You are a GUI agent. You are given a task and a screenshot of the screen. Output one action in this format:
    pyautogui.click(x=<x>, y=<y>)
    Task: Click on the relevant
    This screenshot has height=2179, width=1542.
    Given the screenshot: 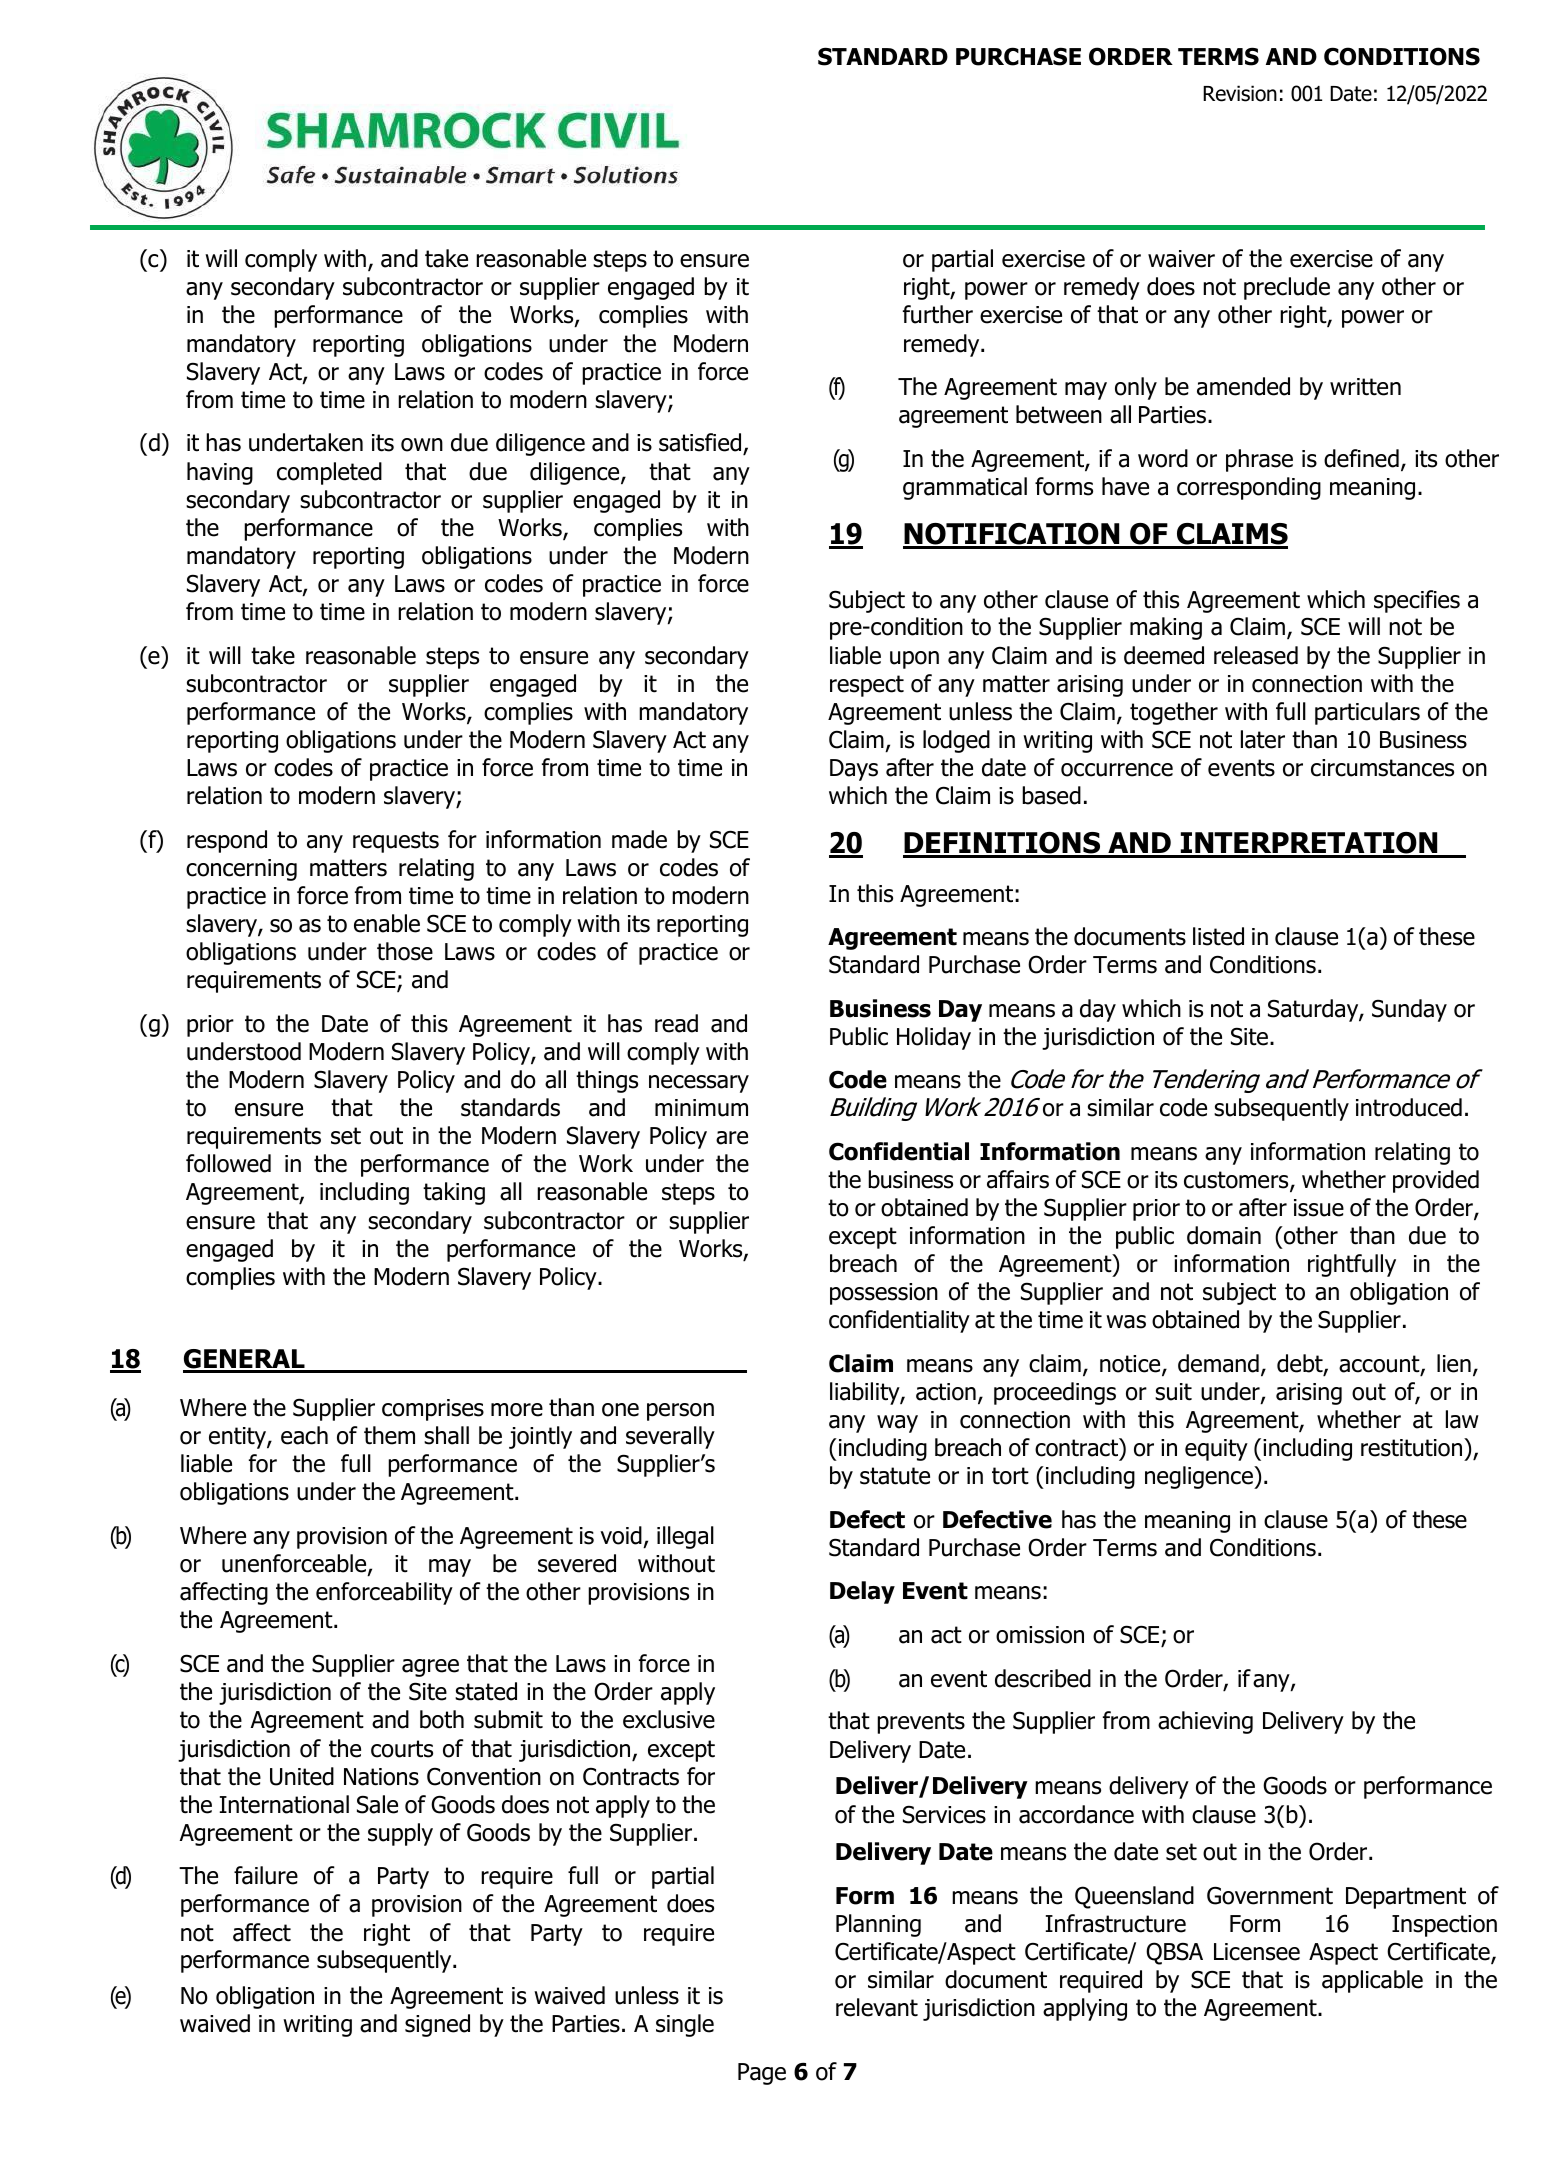 What is the action you would take?
    pyautogui.click(x=877, y=2007)
